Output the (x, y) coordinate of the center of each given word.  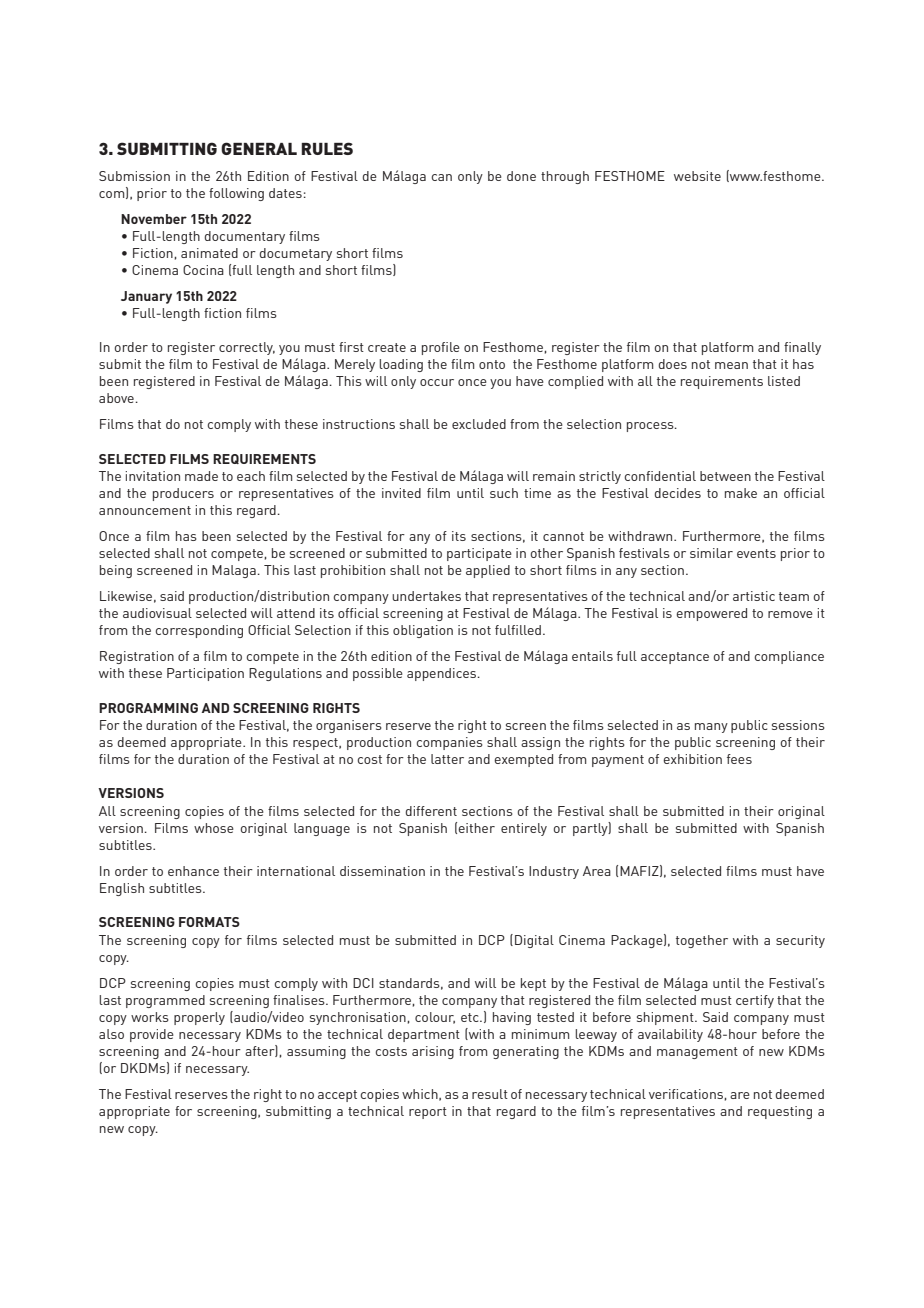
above (117, 398)
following (236, 194)
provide (152, 1035)
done (521, 176)
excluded (479, 424)
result (490, 1094)
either (476, 828)
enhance (193, 871)
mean (731, 365)
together (702, 941)
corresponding (199, 631)
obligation (423, 631)
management (697, 1053)
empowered (711, 614)
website (697, 176)
